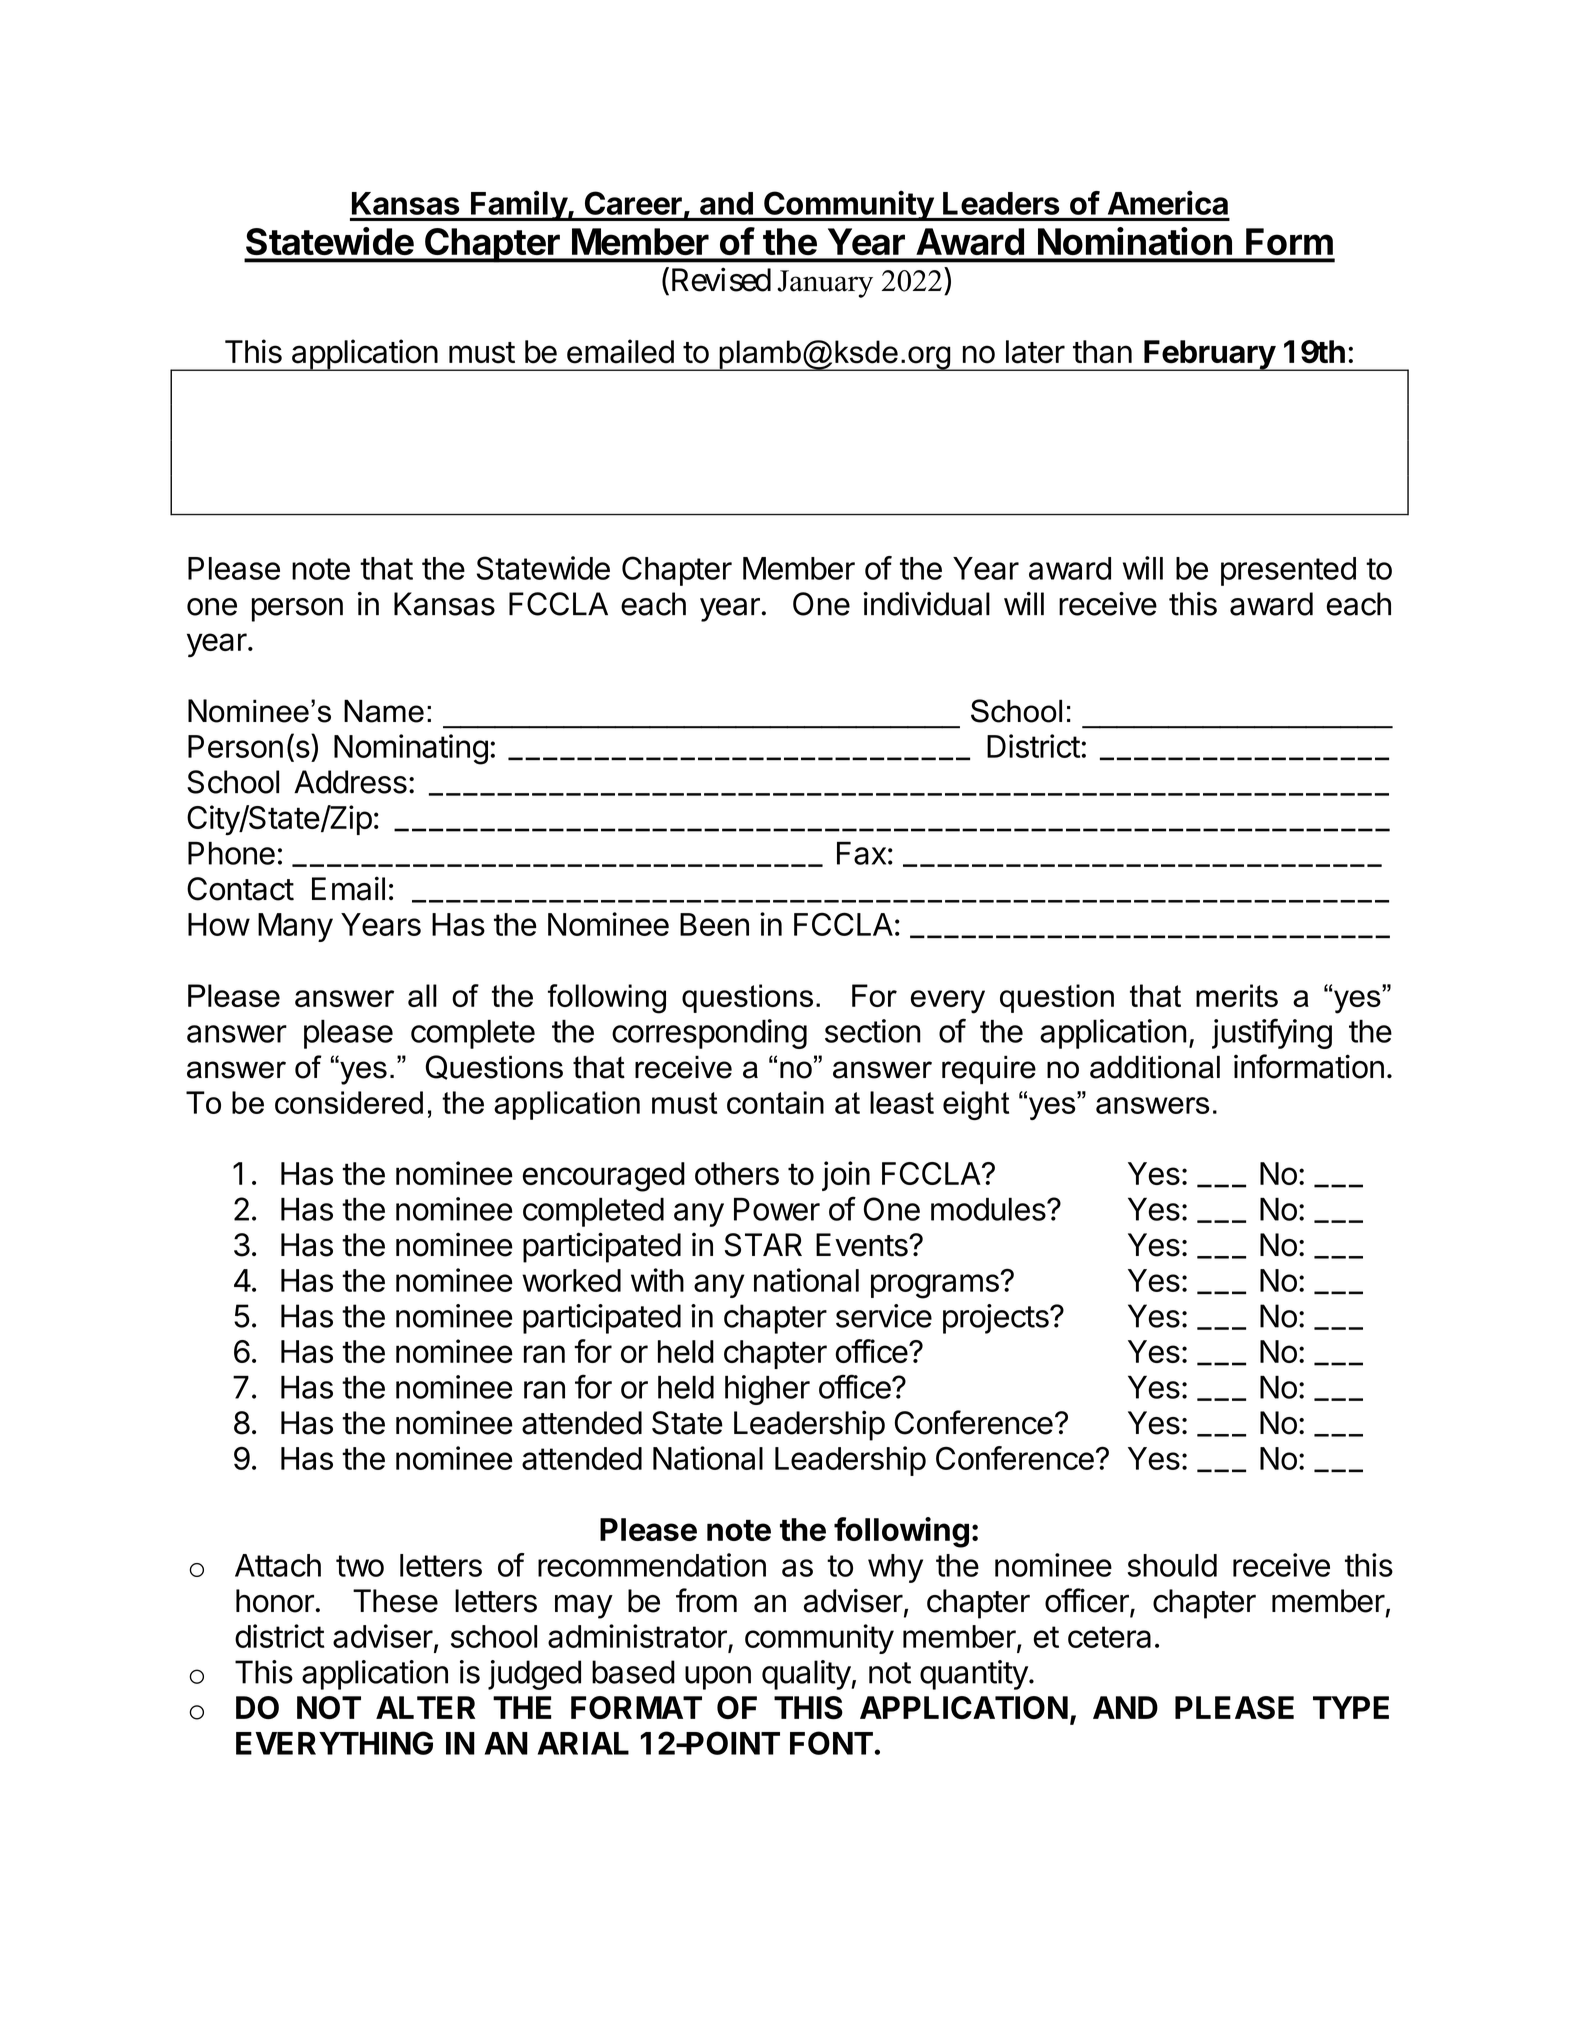 The height and width of the page is (2043, 1579). Describe the element at coordinates (1168, 202) in the page. I see `America` at that location.
